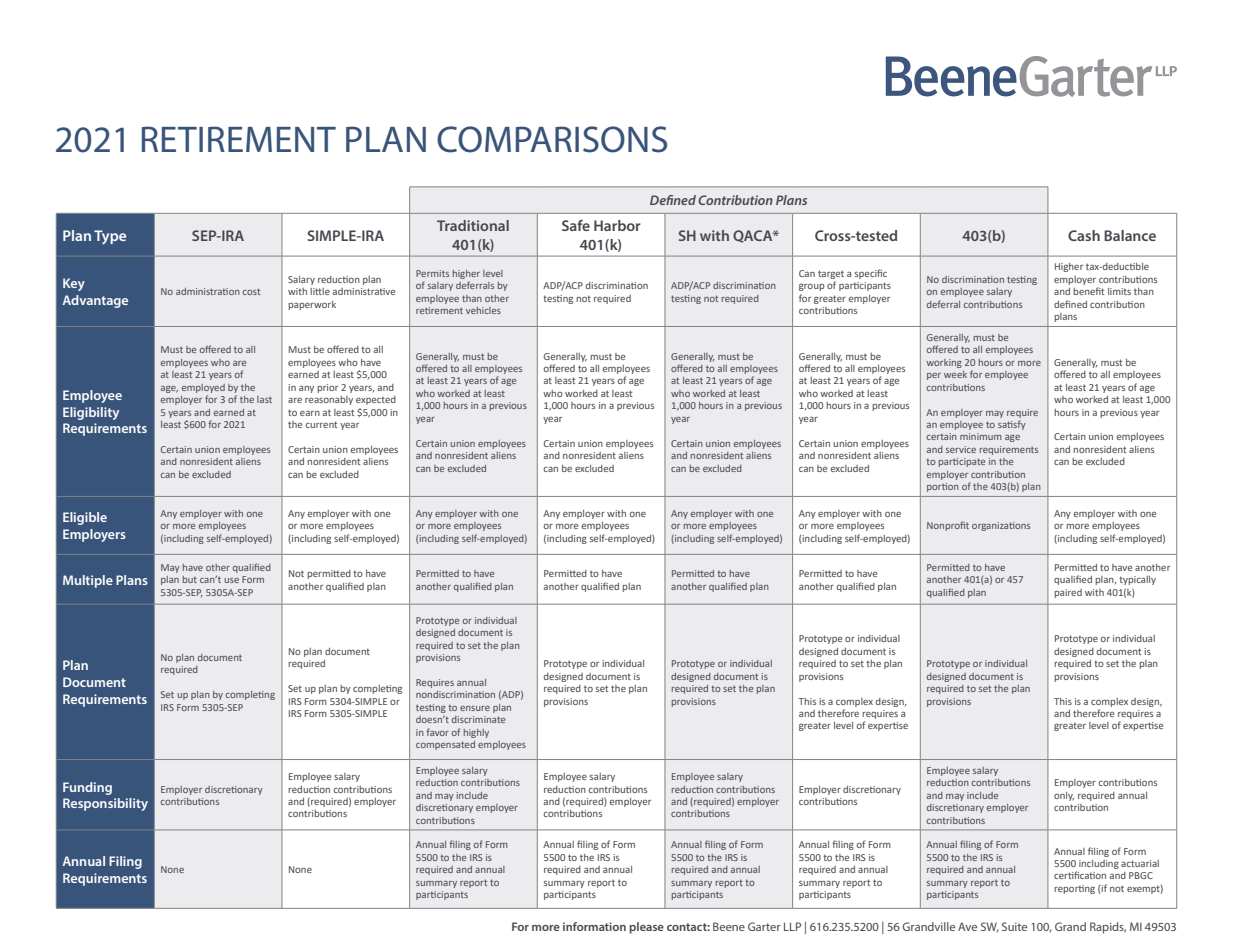 This screenshot has width=1233, height=952. What do you see at coordinates (105, 804) in the screenshot?
I see `Responsibility` at bounding box center [105, 804].
